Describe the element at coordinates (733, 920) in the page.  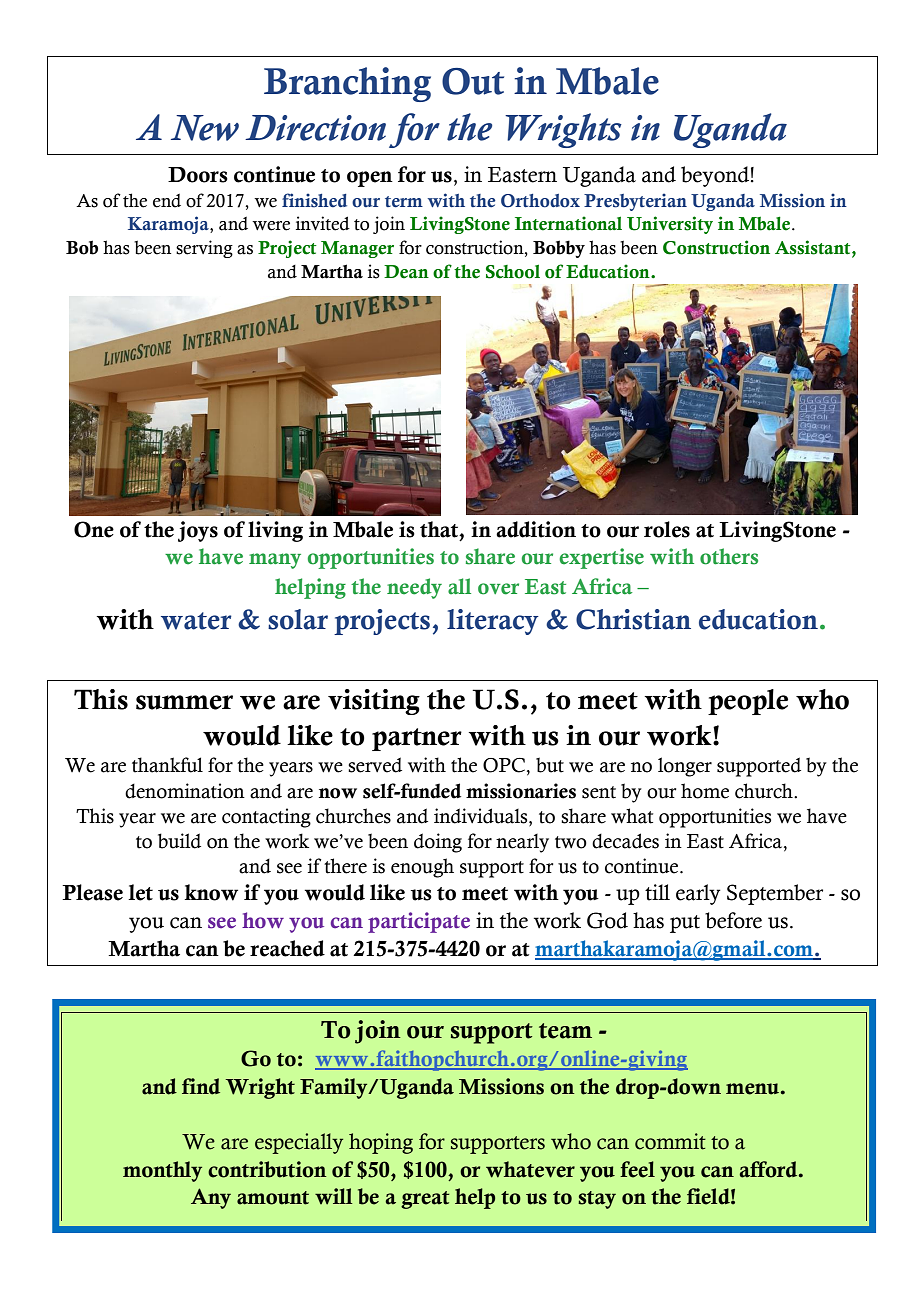
I see `before` at that location.
